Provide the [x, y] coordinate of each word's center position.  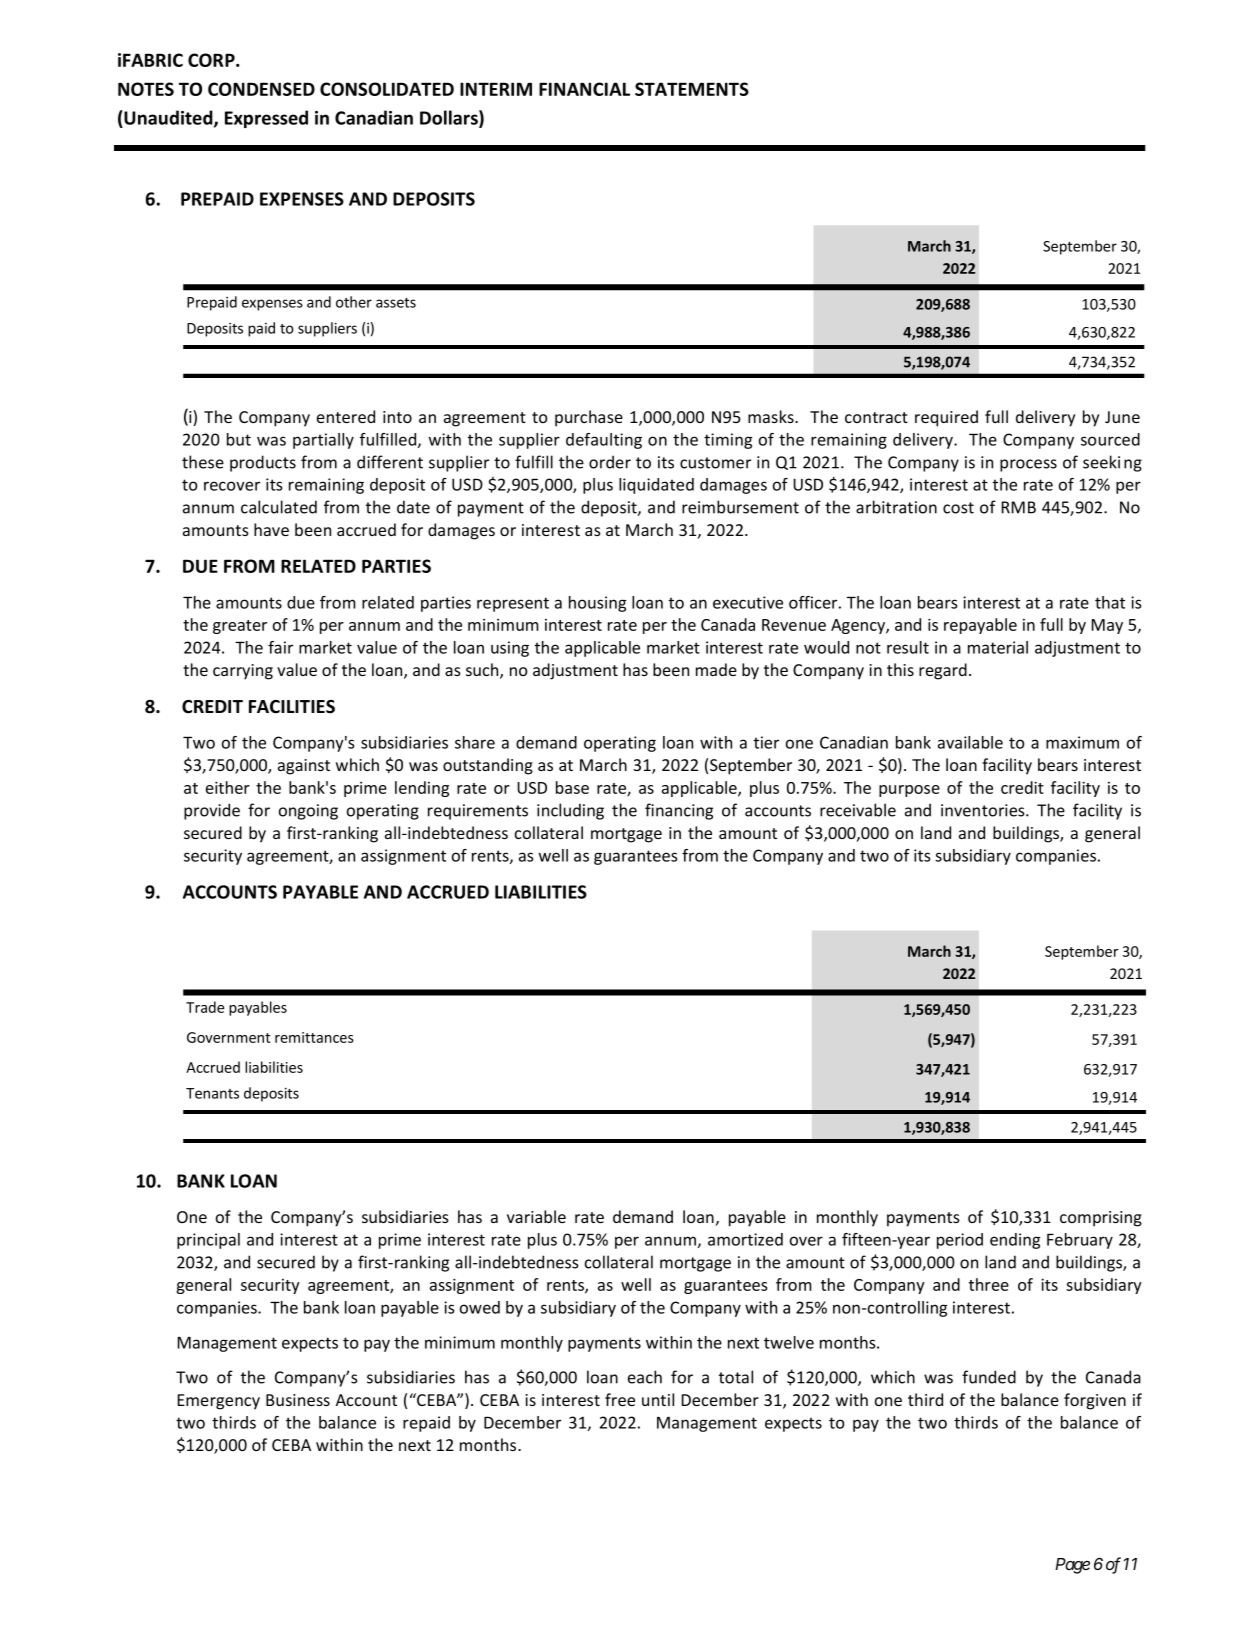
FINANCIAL [584, 89]
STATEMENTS [692, 89]
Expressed [266, 119]
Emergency [218, 1402]
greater [240, 627]
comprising [1101, 1219]
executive [748, 602]
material [998, 647]
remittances [314, 1037]
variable [536, 1216]
